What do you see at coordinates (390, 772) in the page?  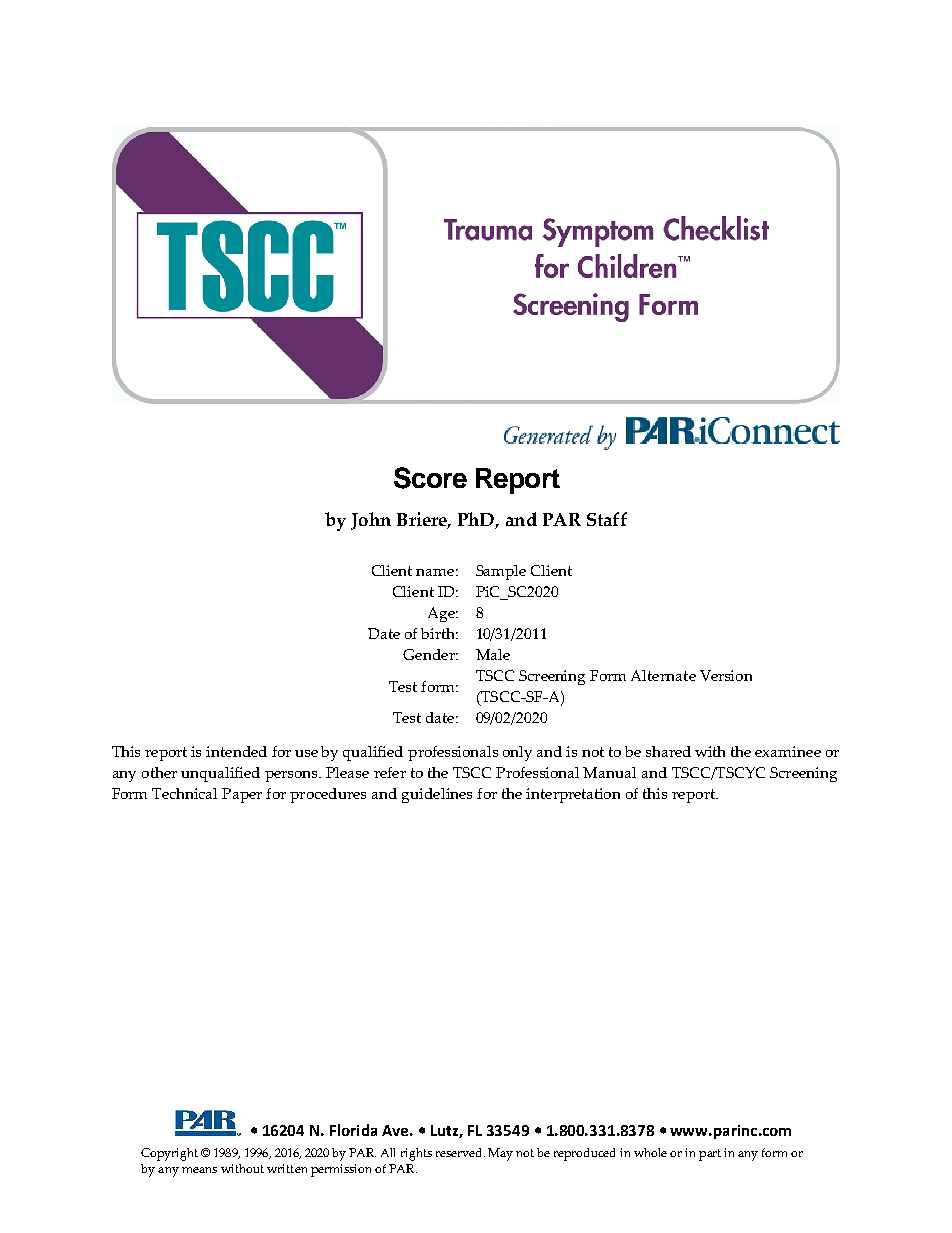 I see `refer` at bounding box center [390, 772].
